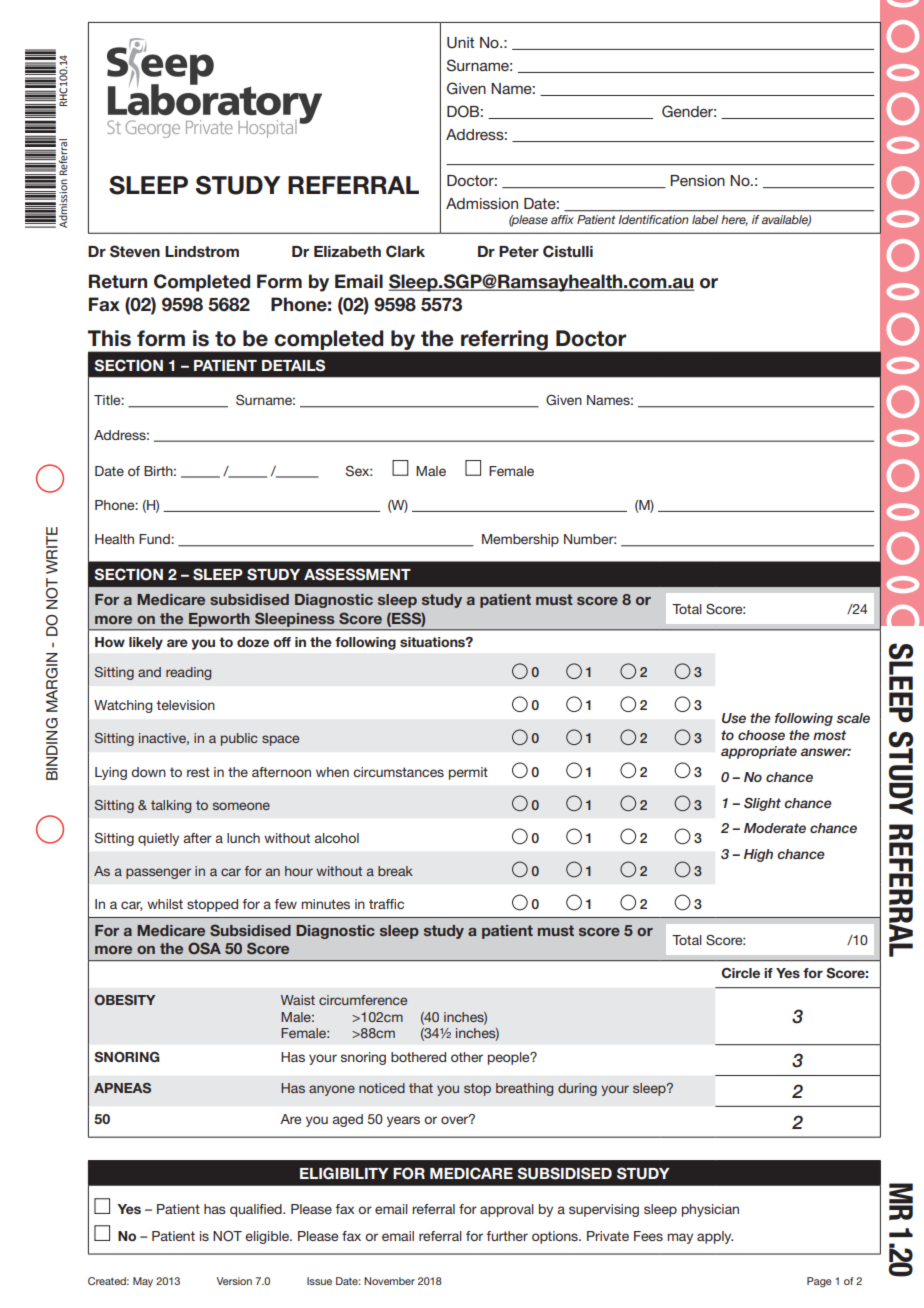 Image resolution: width=924 pixels, height=1308 pixels. Describe the element at coordinates (460, 43) in the image. I see `Unit` at that location.
